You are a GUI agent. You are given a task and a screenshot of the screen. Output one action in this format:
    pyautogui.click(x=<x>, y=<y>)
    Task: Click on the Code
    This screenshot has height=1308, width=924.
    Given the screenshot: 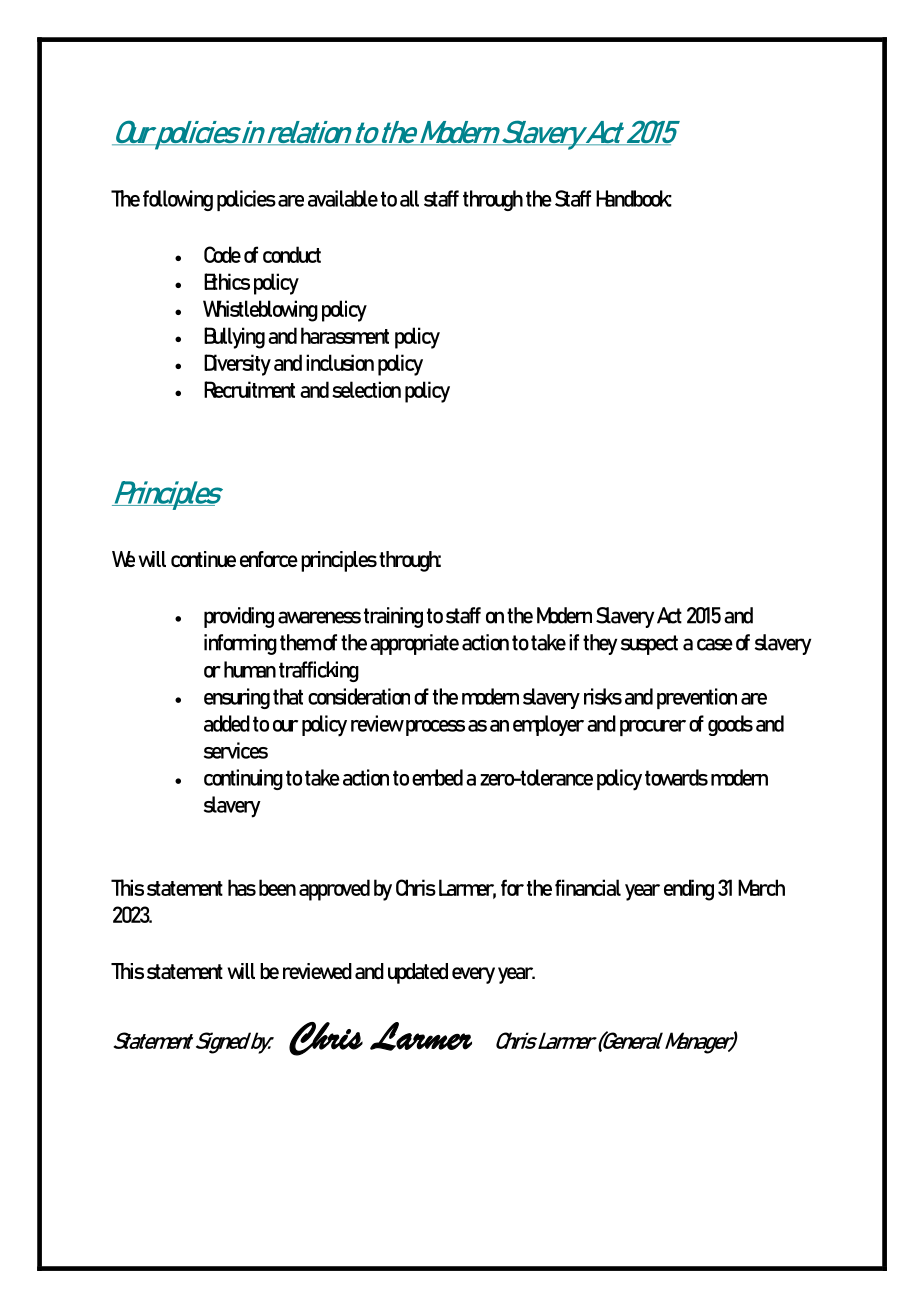 What is the action you would take?
    pyautogui.click(x=222, y=254)
